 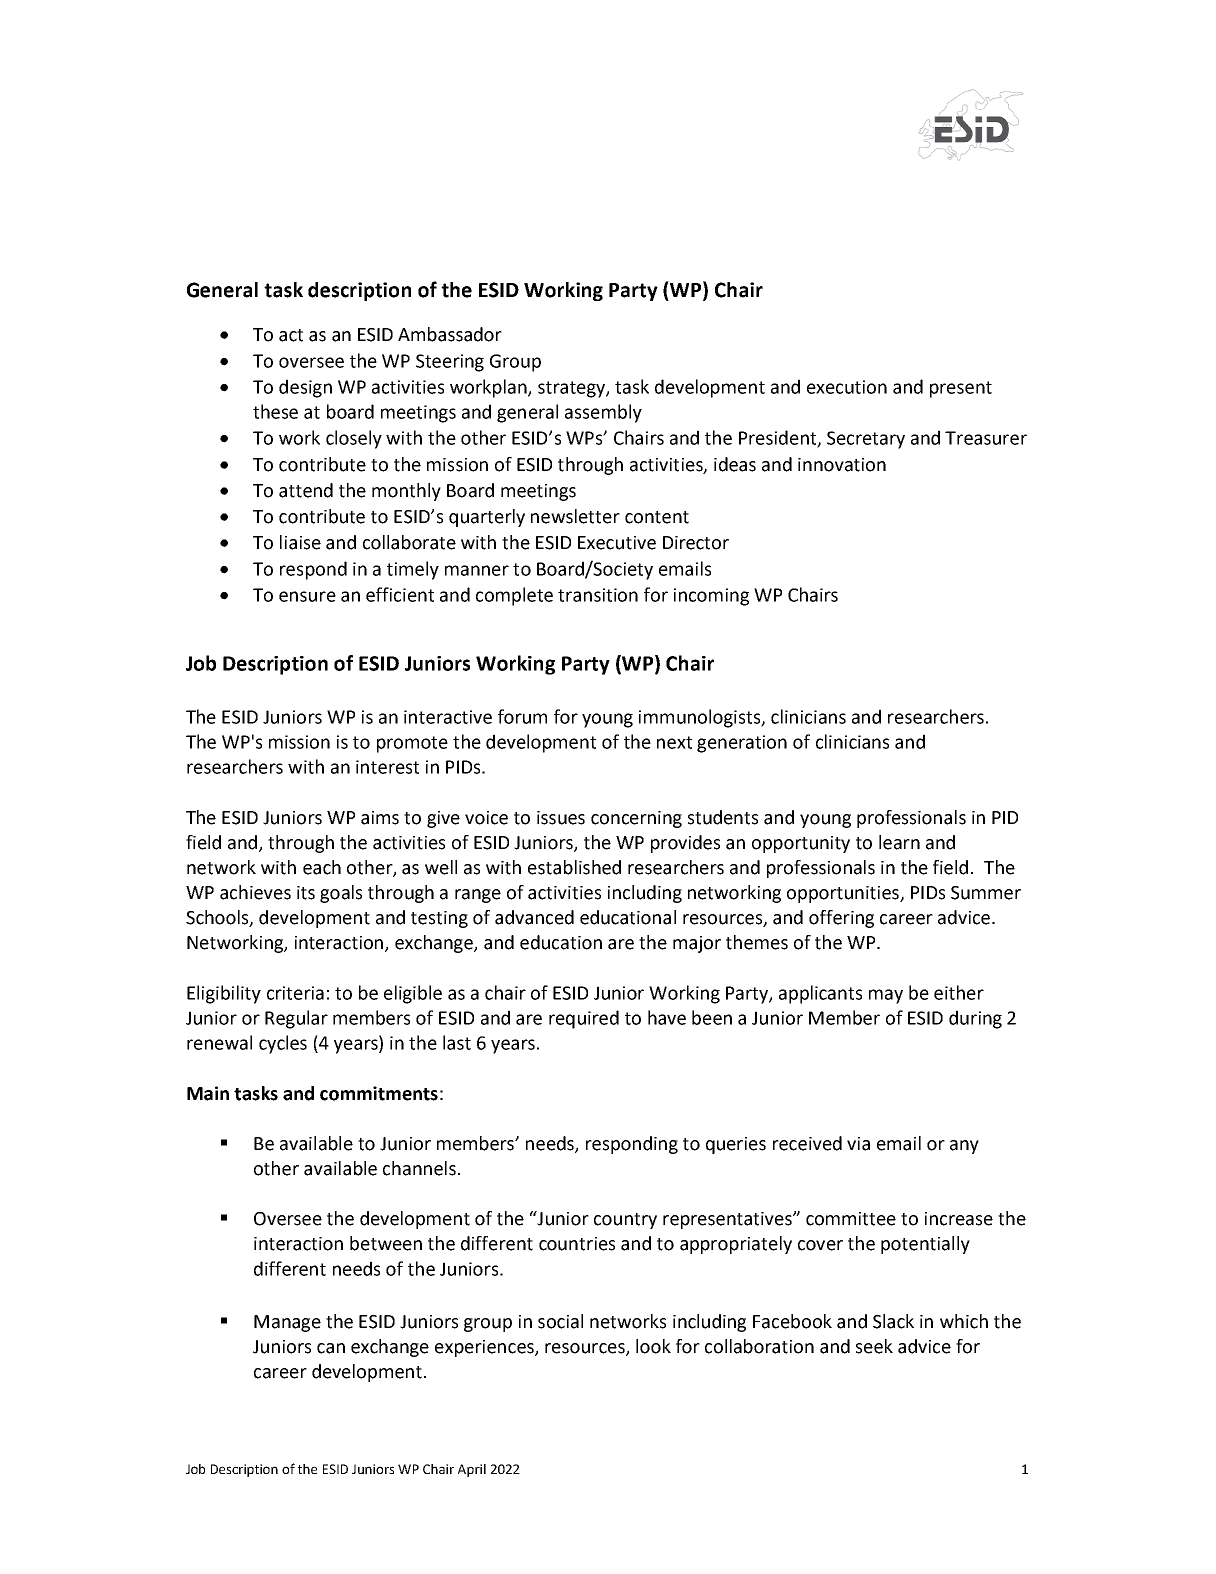 I want to click on required, so click(x=584, y=1019).
